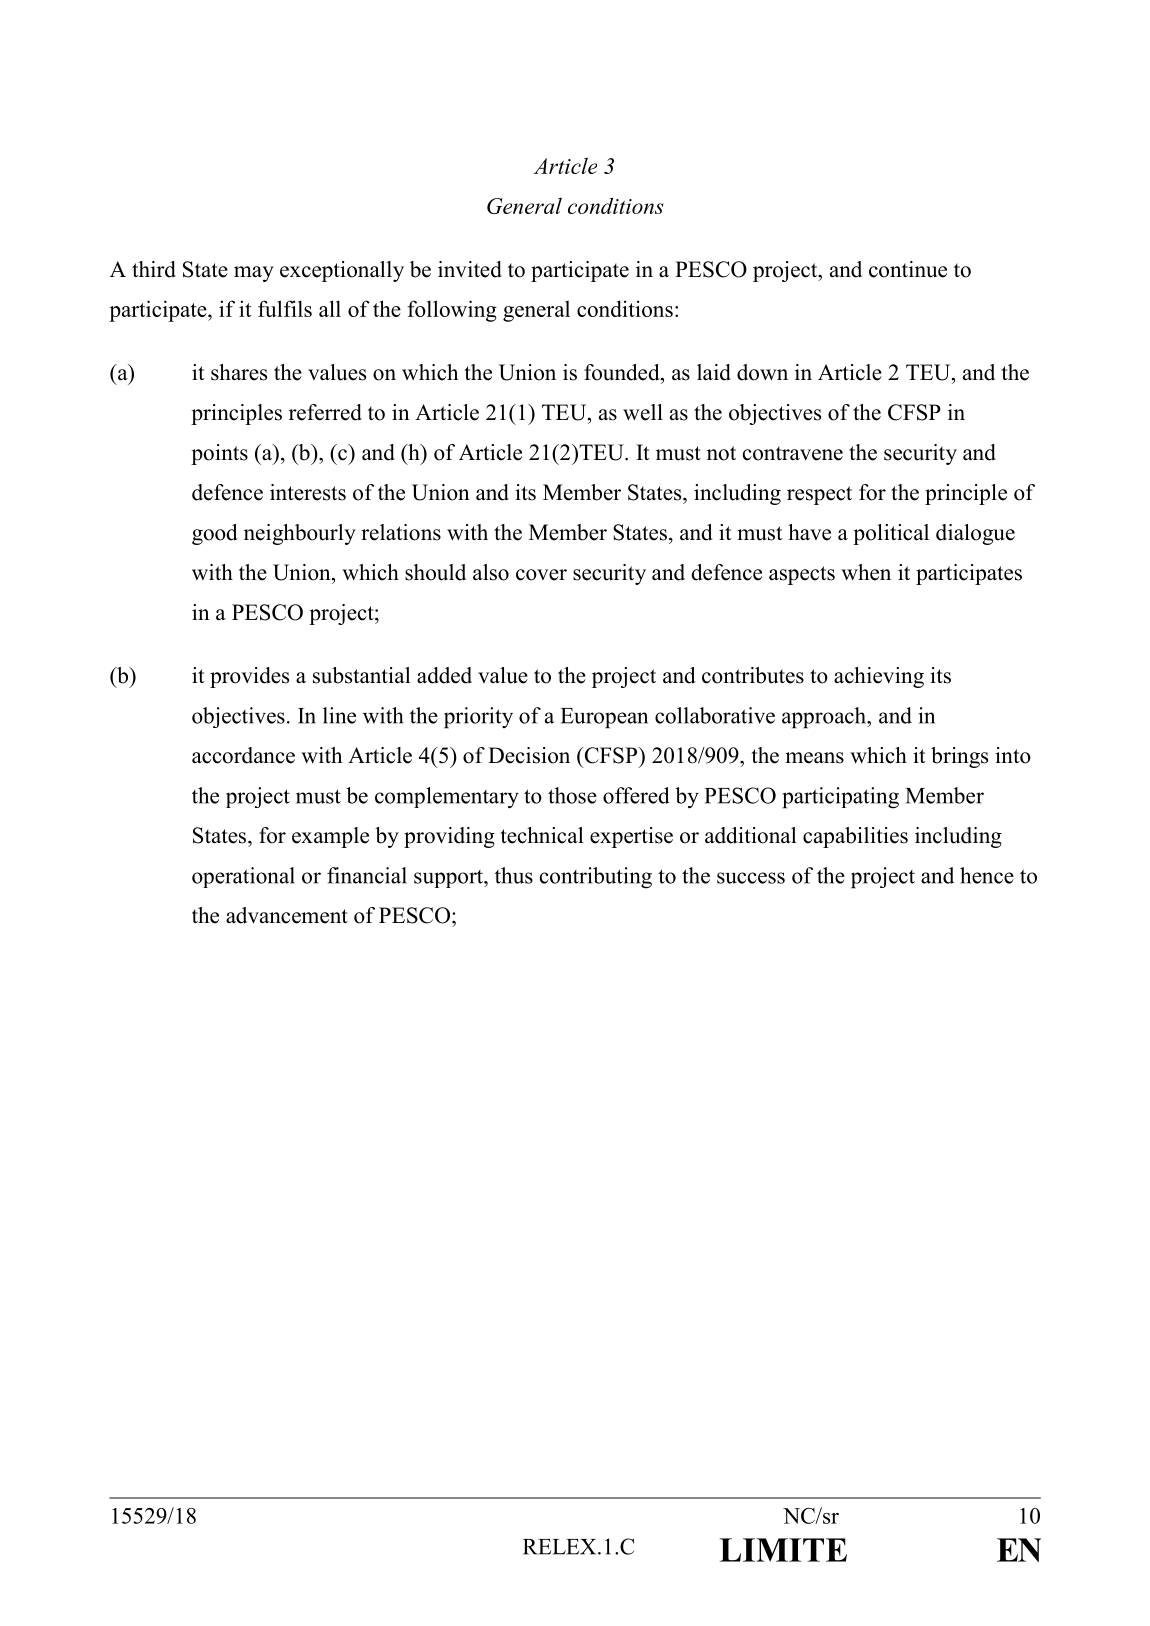  Describe the element at coordinates (470, 269) in the page. I see `invited` at that location.
